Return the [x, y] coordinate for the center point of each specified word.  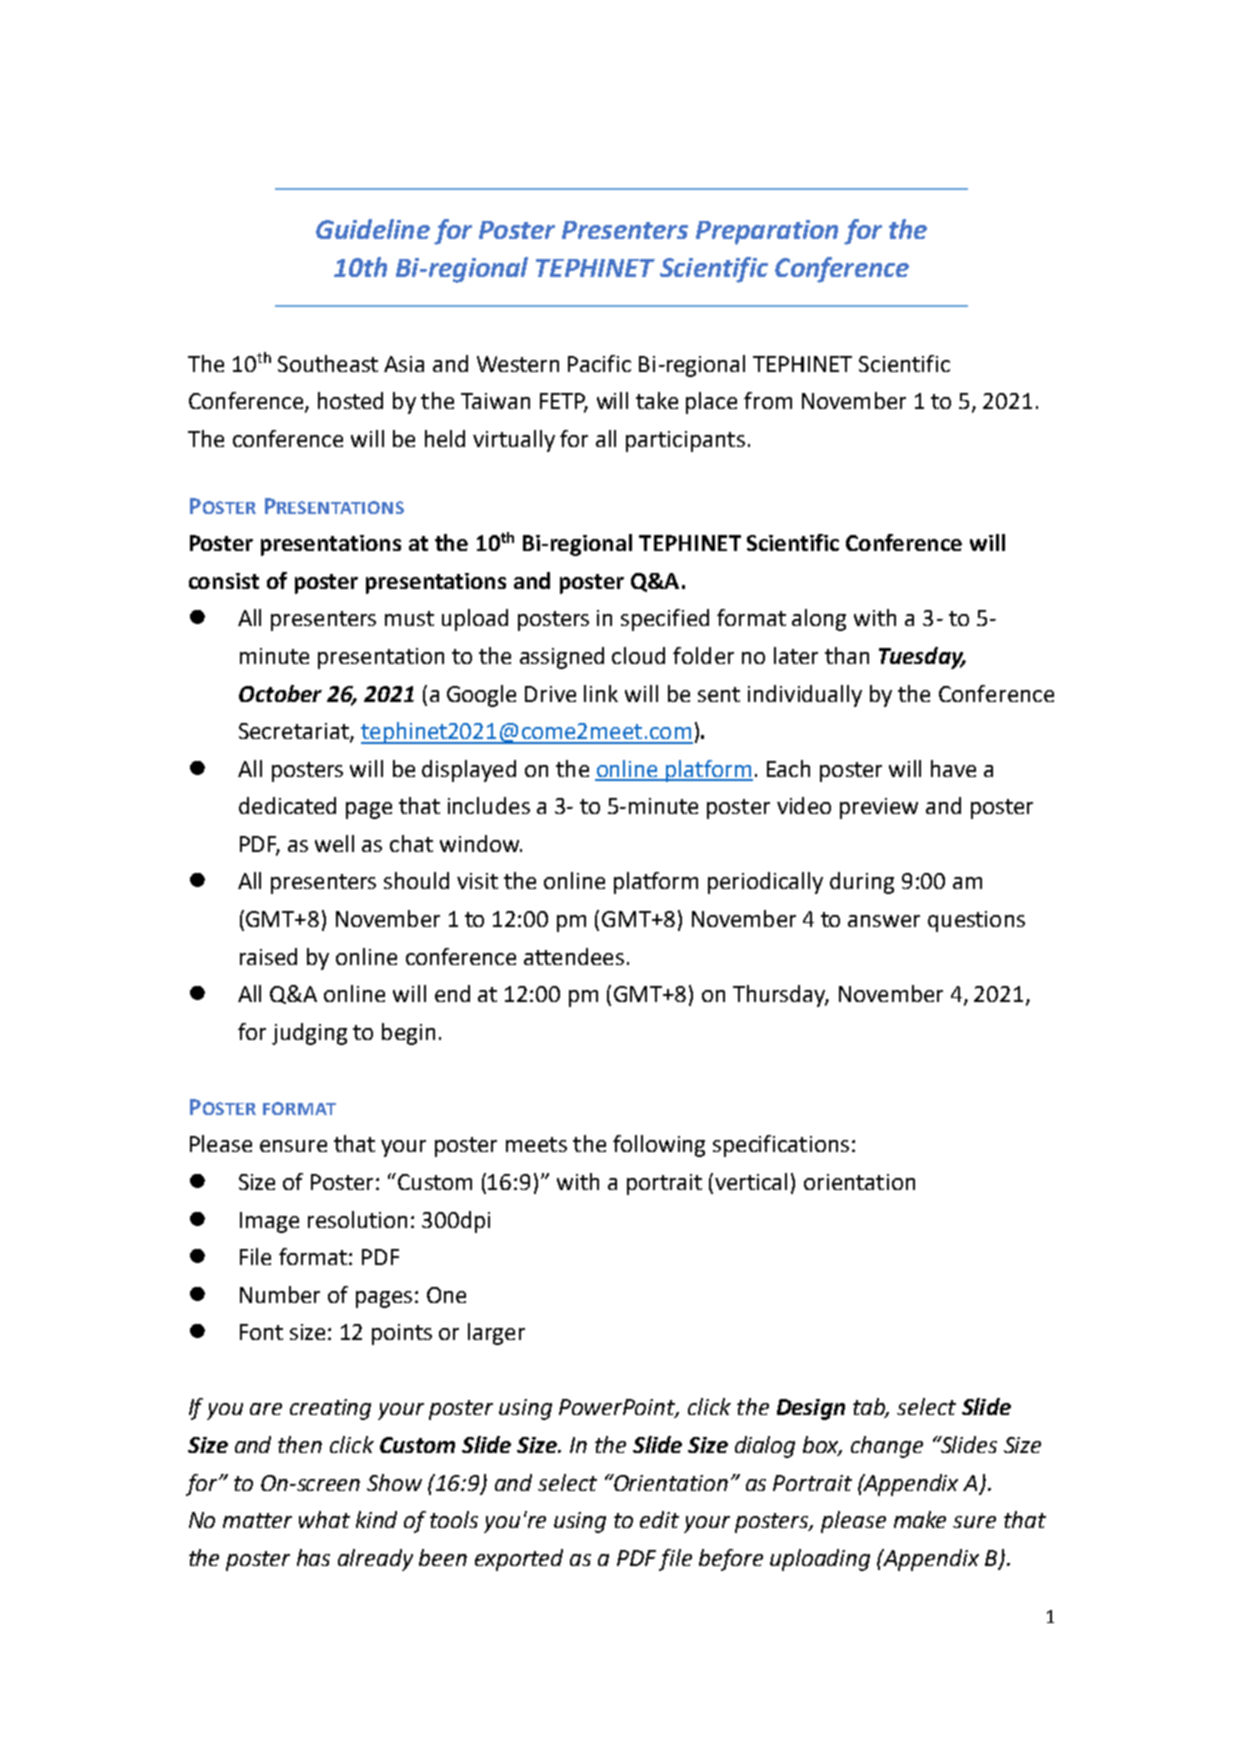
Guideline [373, 229]
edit [659, 1519]
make [920, 1519]
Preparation [767, 232]
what [324, 1519]
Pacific [599, 363]
